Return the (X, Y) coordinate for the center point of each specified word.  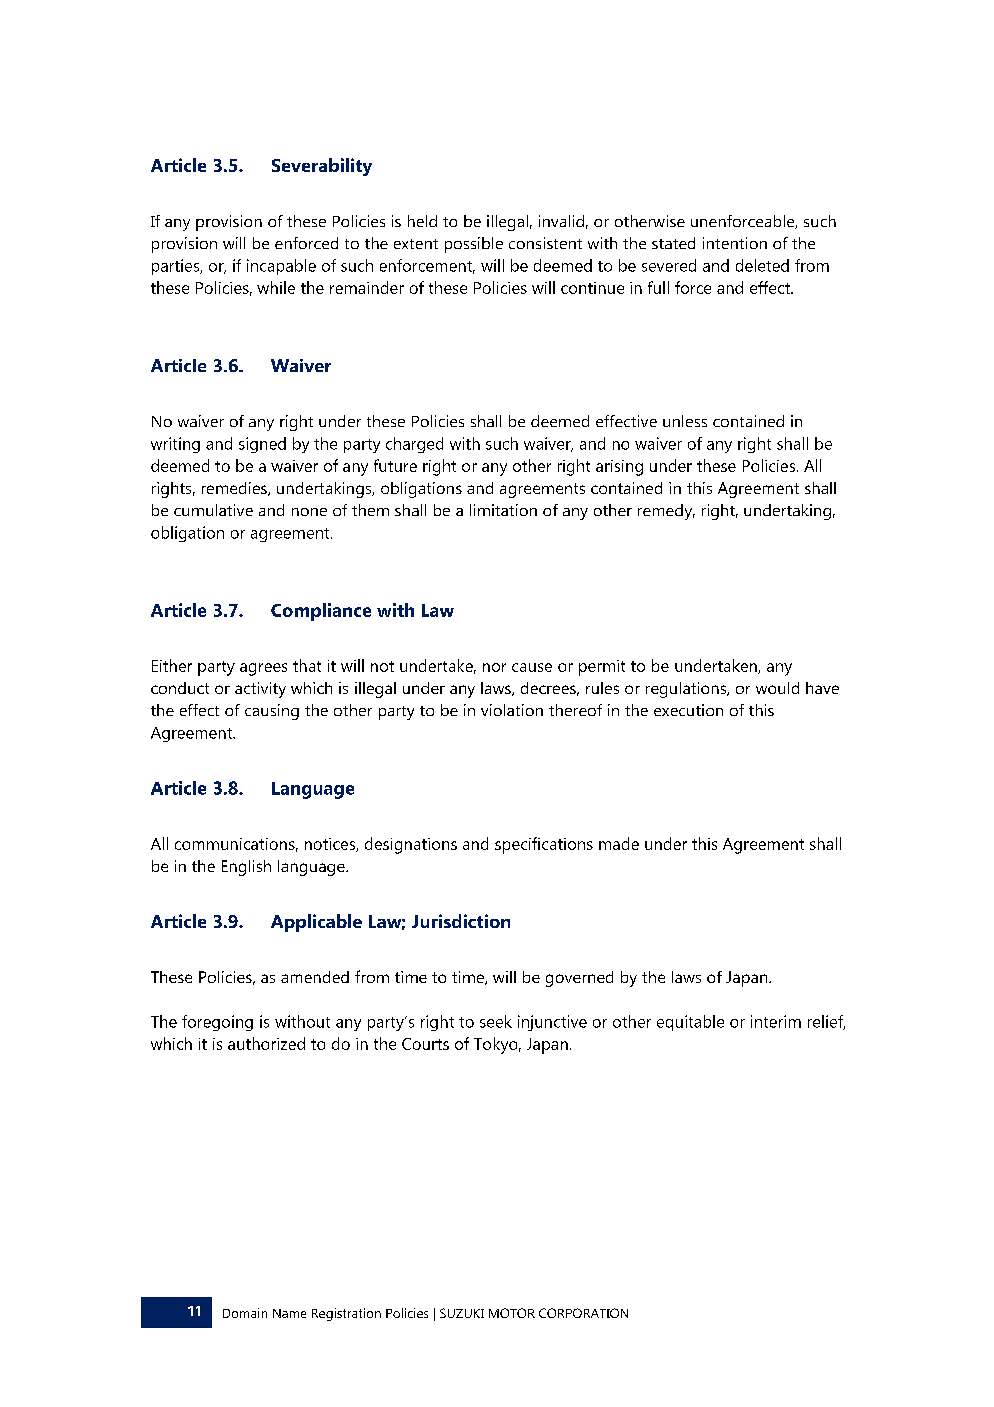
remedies (235, 489)
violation (512, 710)
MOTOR (512, 1313)
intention (735, 243)
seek (496, 1021)
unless (685, 421)
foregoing (217, 1023)
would (777, 688)
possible (474, 245)
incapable (281, 267)
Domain (245, 1313)
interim (776, 1021)
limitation (503, 510)
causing (272, 712)
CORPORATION (583, 1313)
